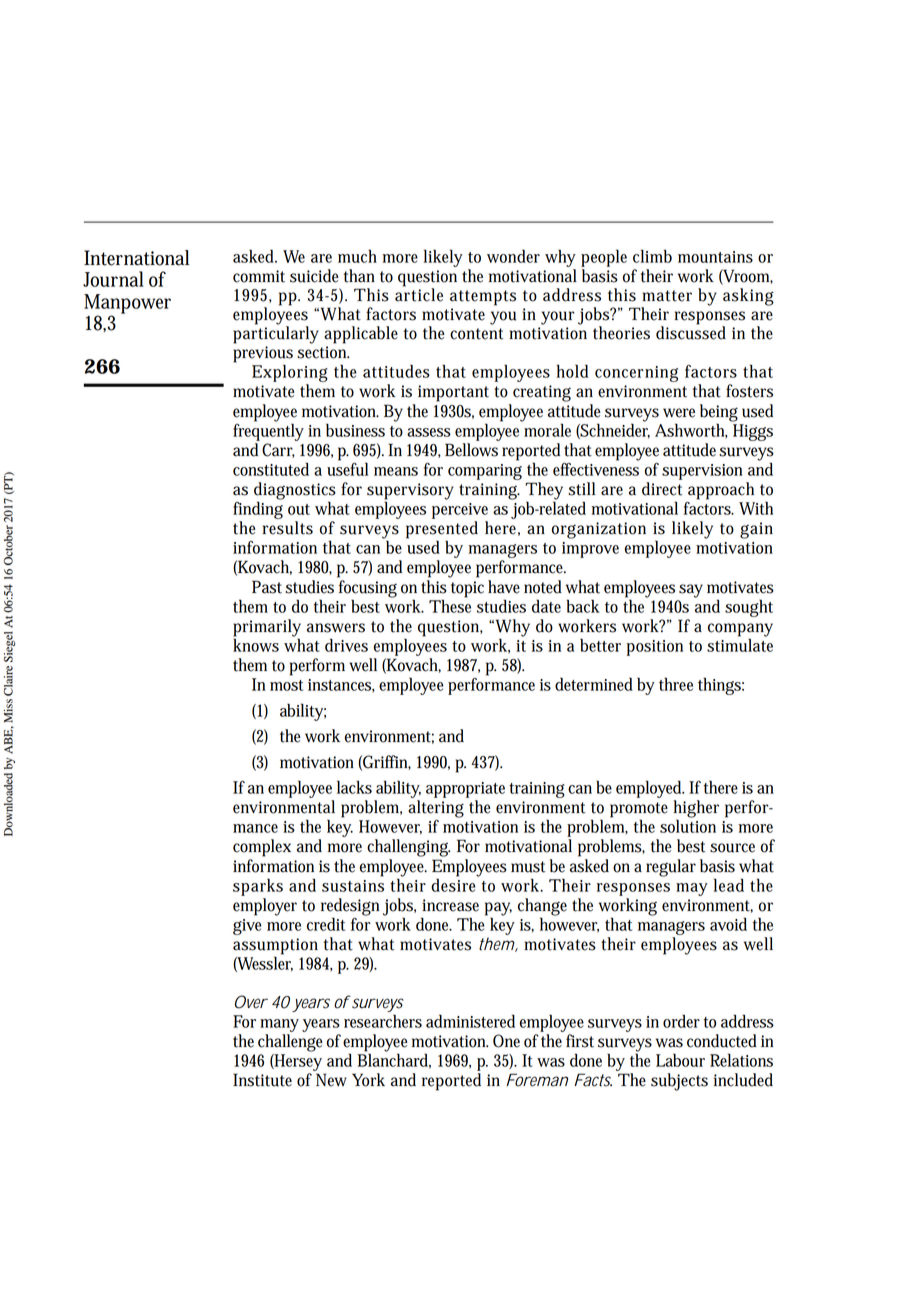 The height and width of the image is (1308, 924). I want to click on matter, so click(667, 296).
